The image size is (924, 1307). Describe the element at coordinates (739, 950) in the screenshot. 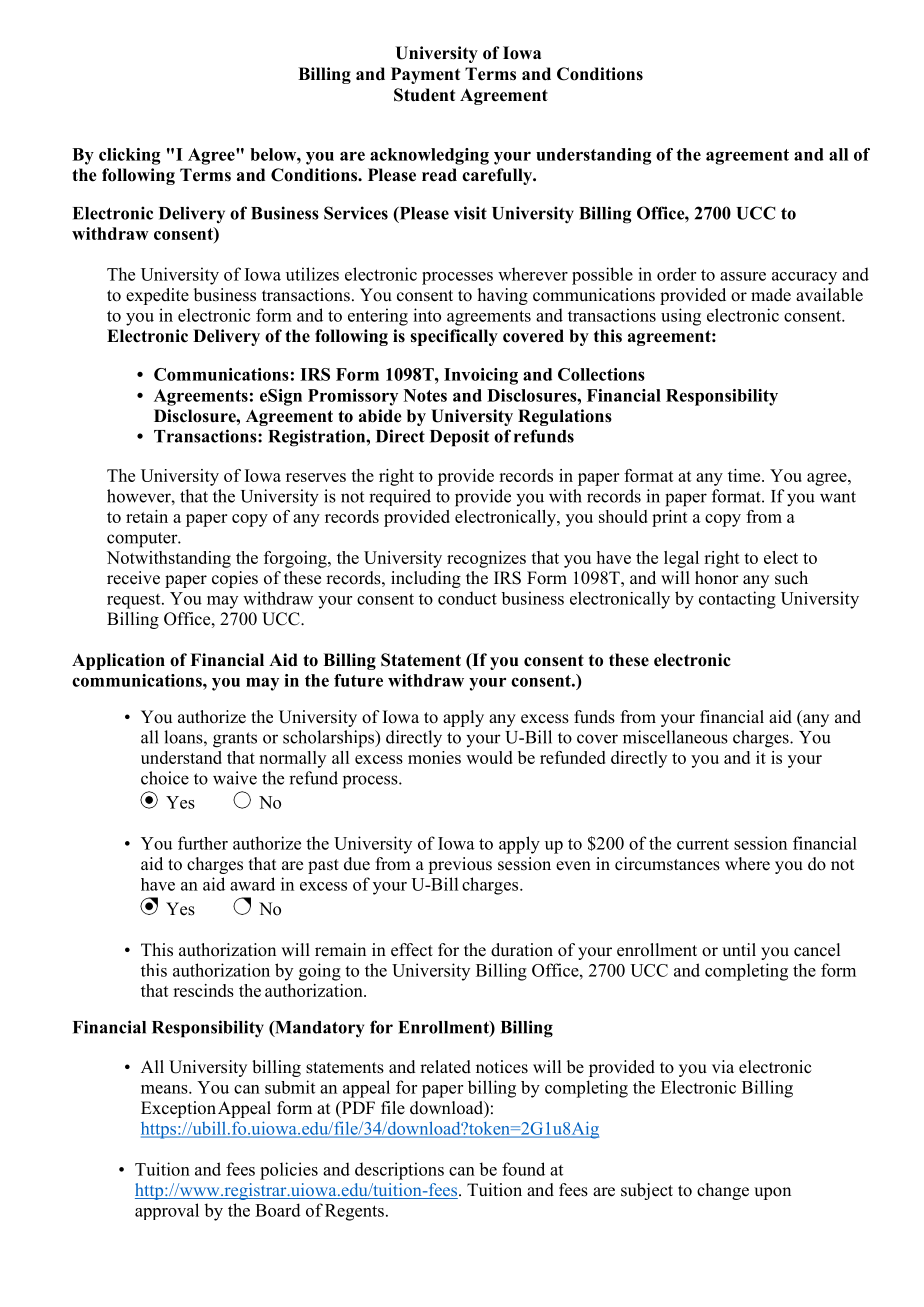

I see `until` at that location.
